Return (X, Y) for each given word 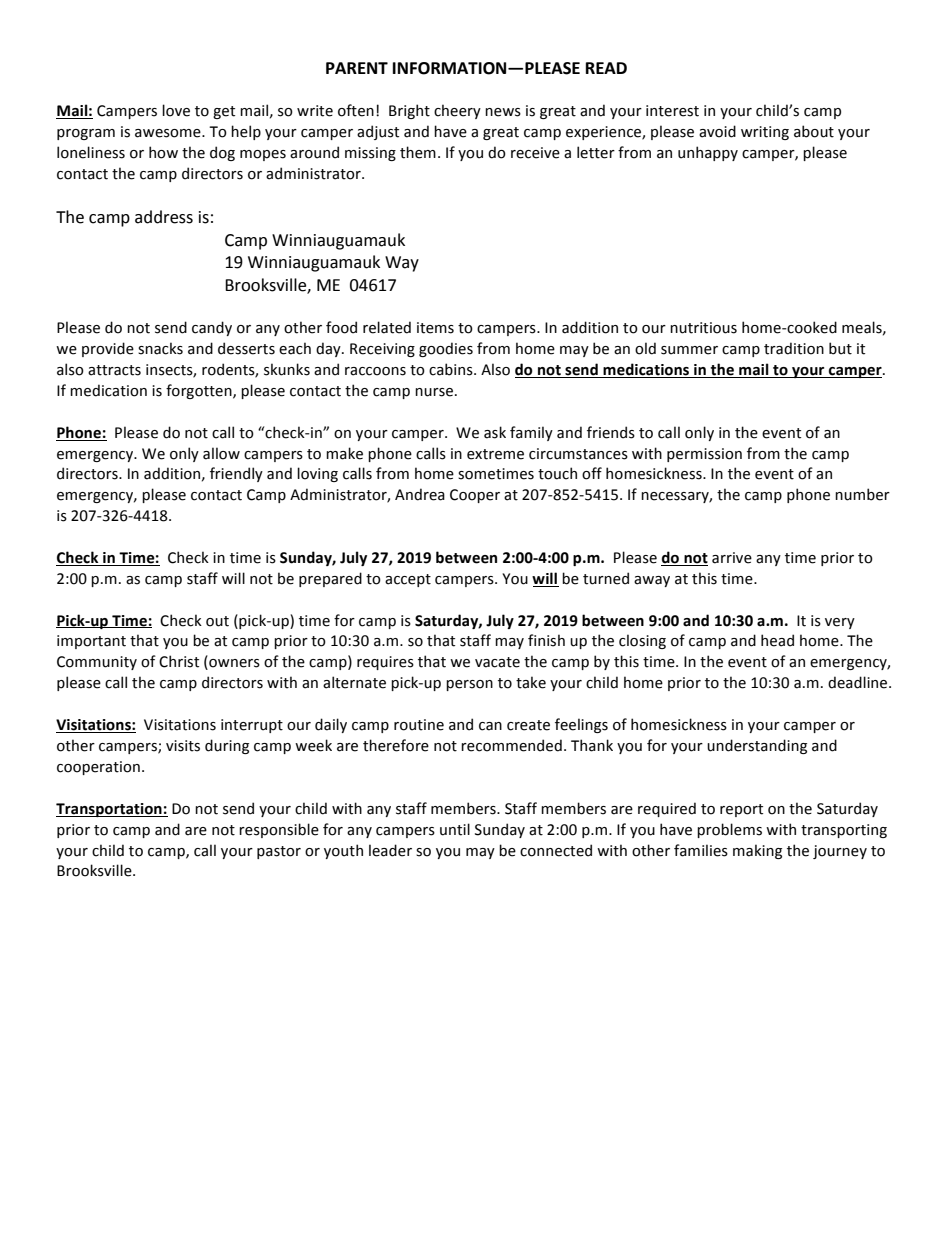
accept (408, 580)
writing (765, 133)
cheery (457, 111)
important (91, 642)
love (176, 110)
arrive (732, 558)
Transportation (110, 810)
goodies (446, 349)
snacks (160, 348)
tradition (794, 348)
